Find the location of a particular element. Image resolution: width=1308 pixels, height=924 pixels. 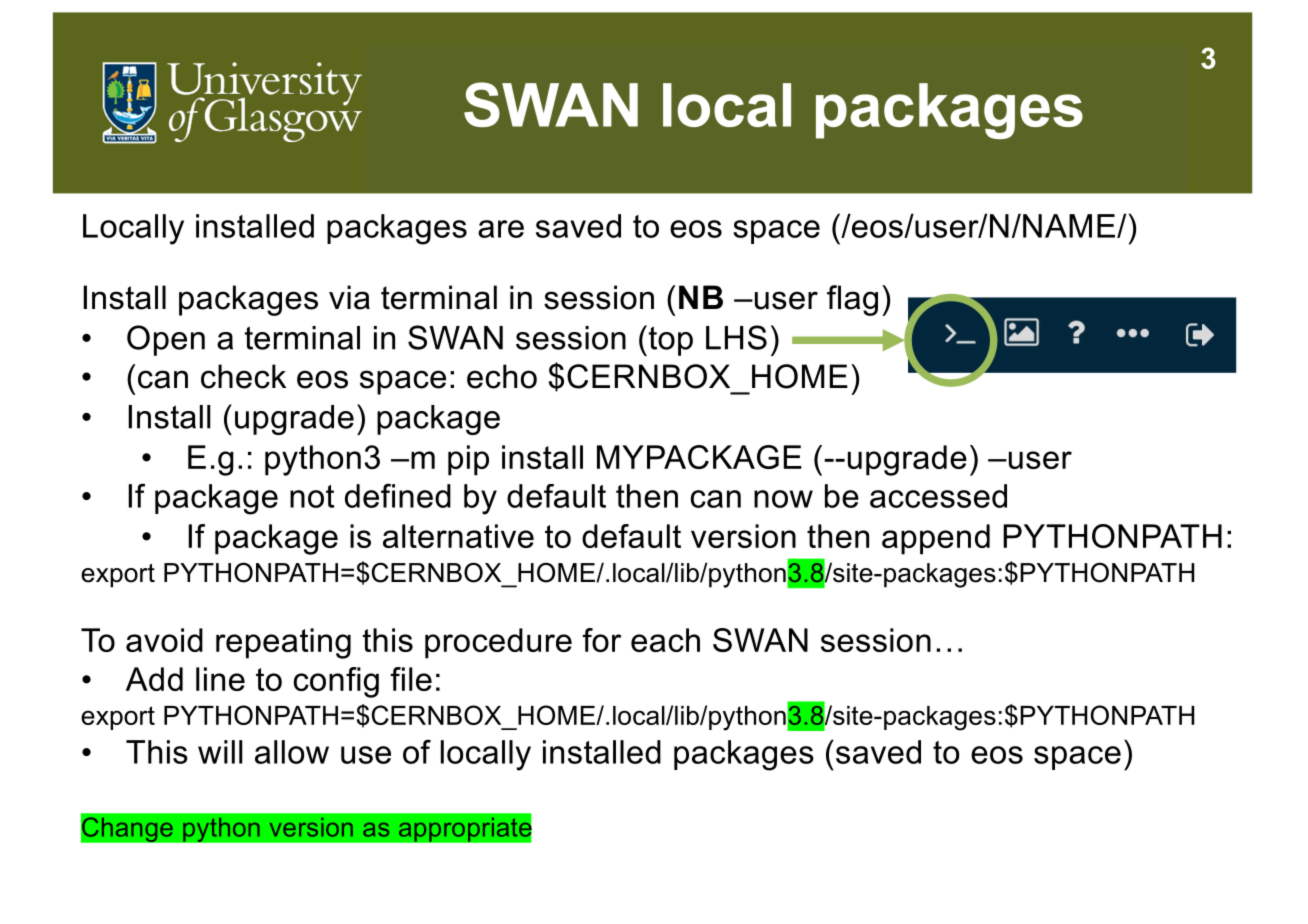

file is located at coordinates (411, 679).
